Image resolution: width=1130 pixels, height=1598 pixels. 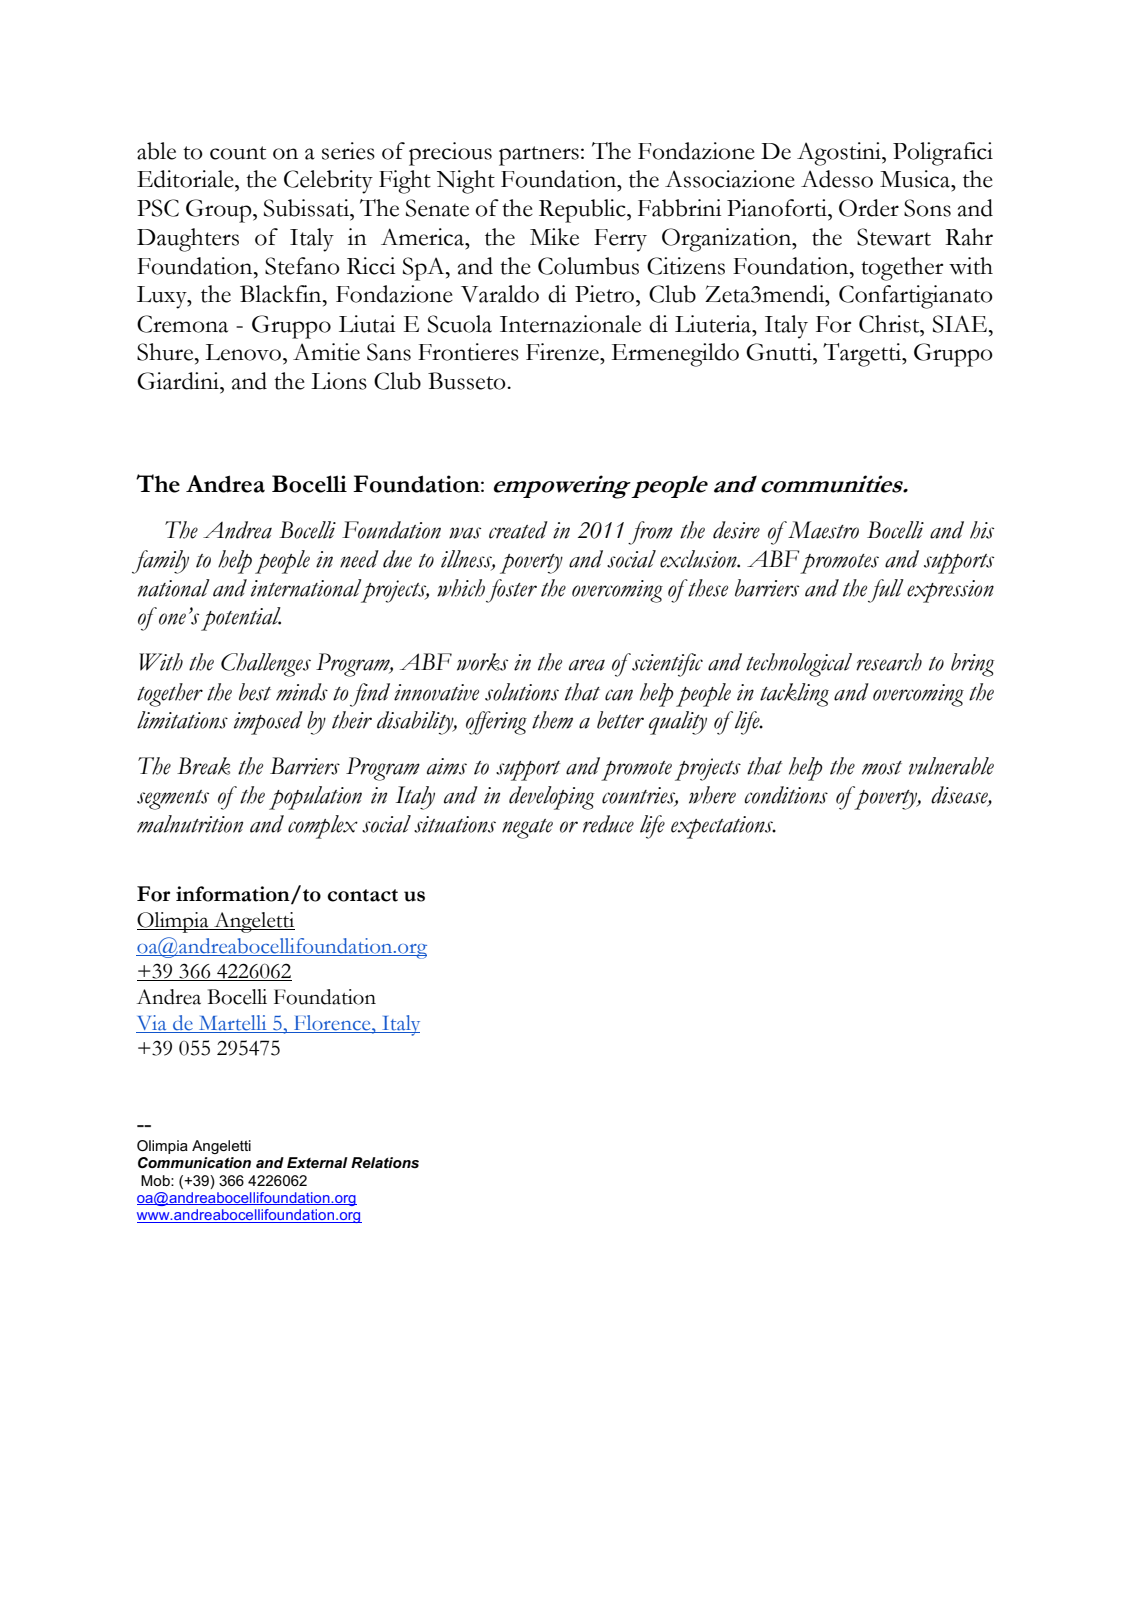 What do you see at coordinates (916, 179) in the screenshot?
I see `Musica` at bounding box center [916, 179].
